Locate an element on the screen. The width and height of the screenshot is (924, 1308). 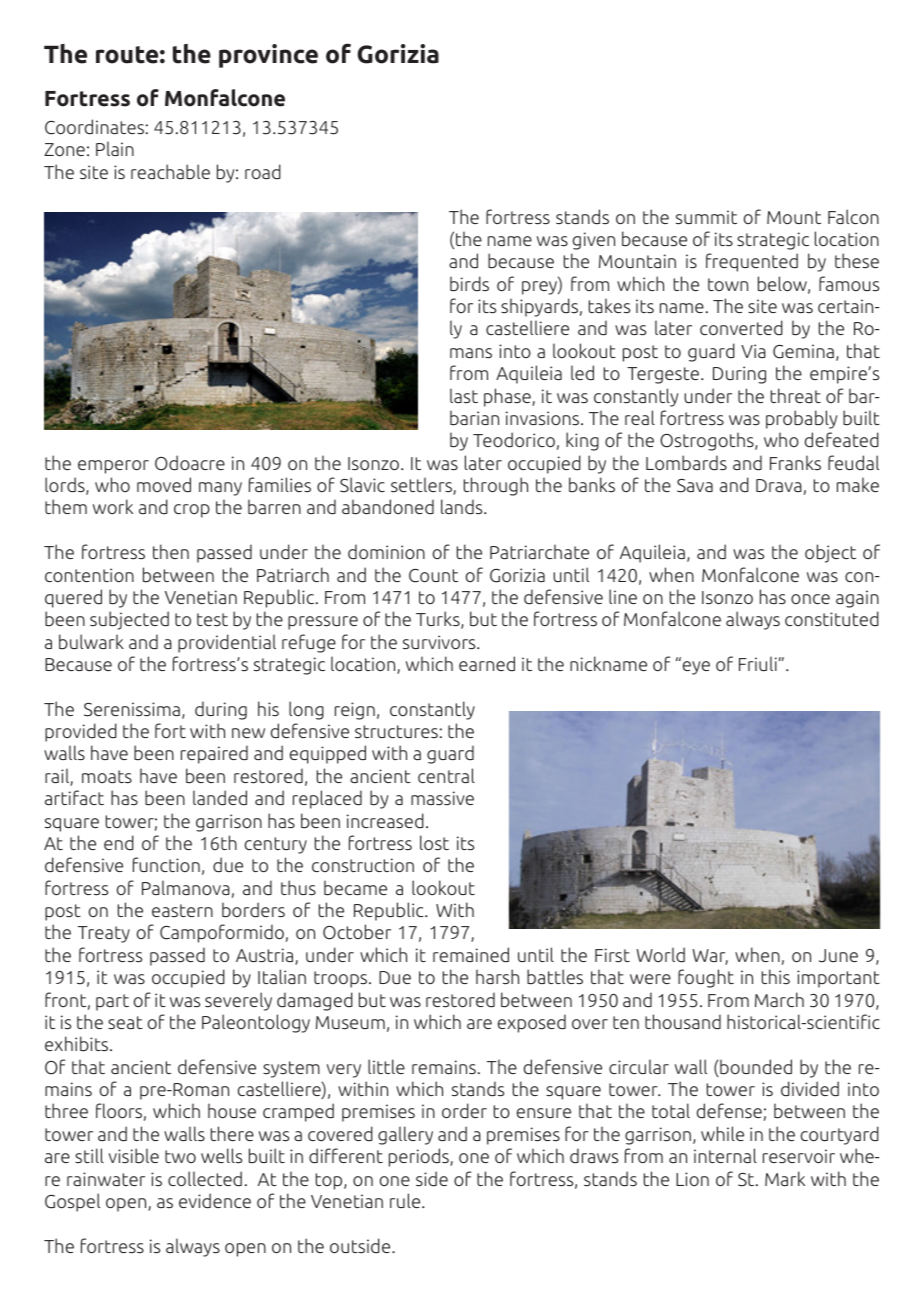
Coordinates is located at coordinates (94, 127).
